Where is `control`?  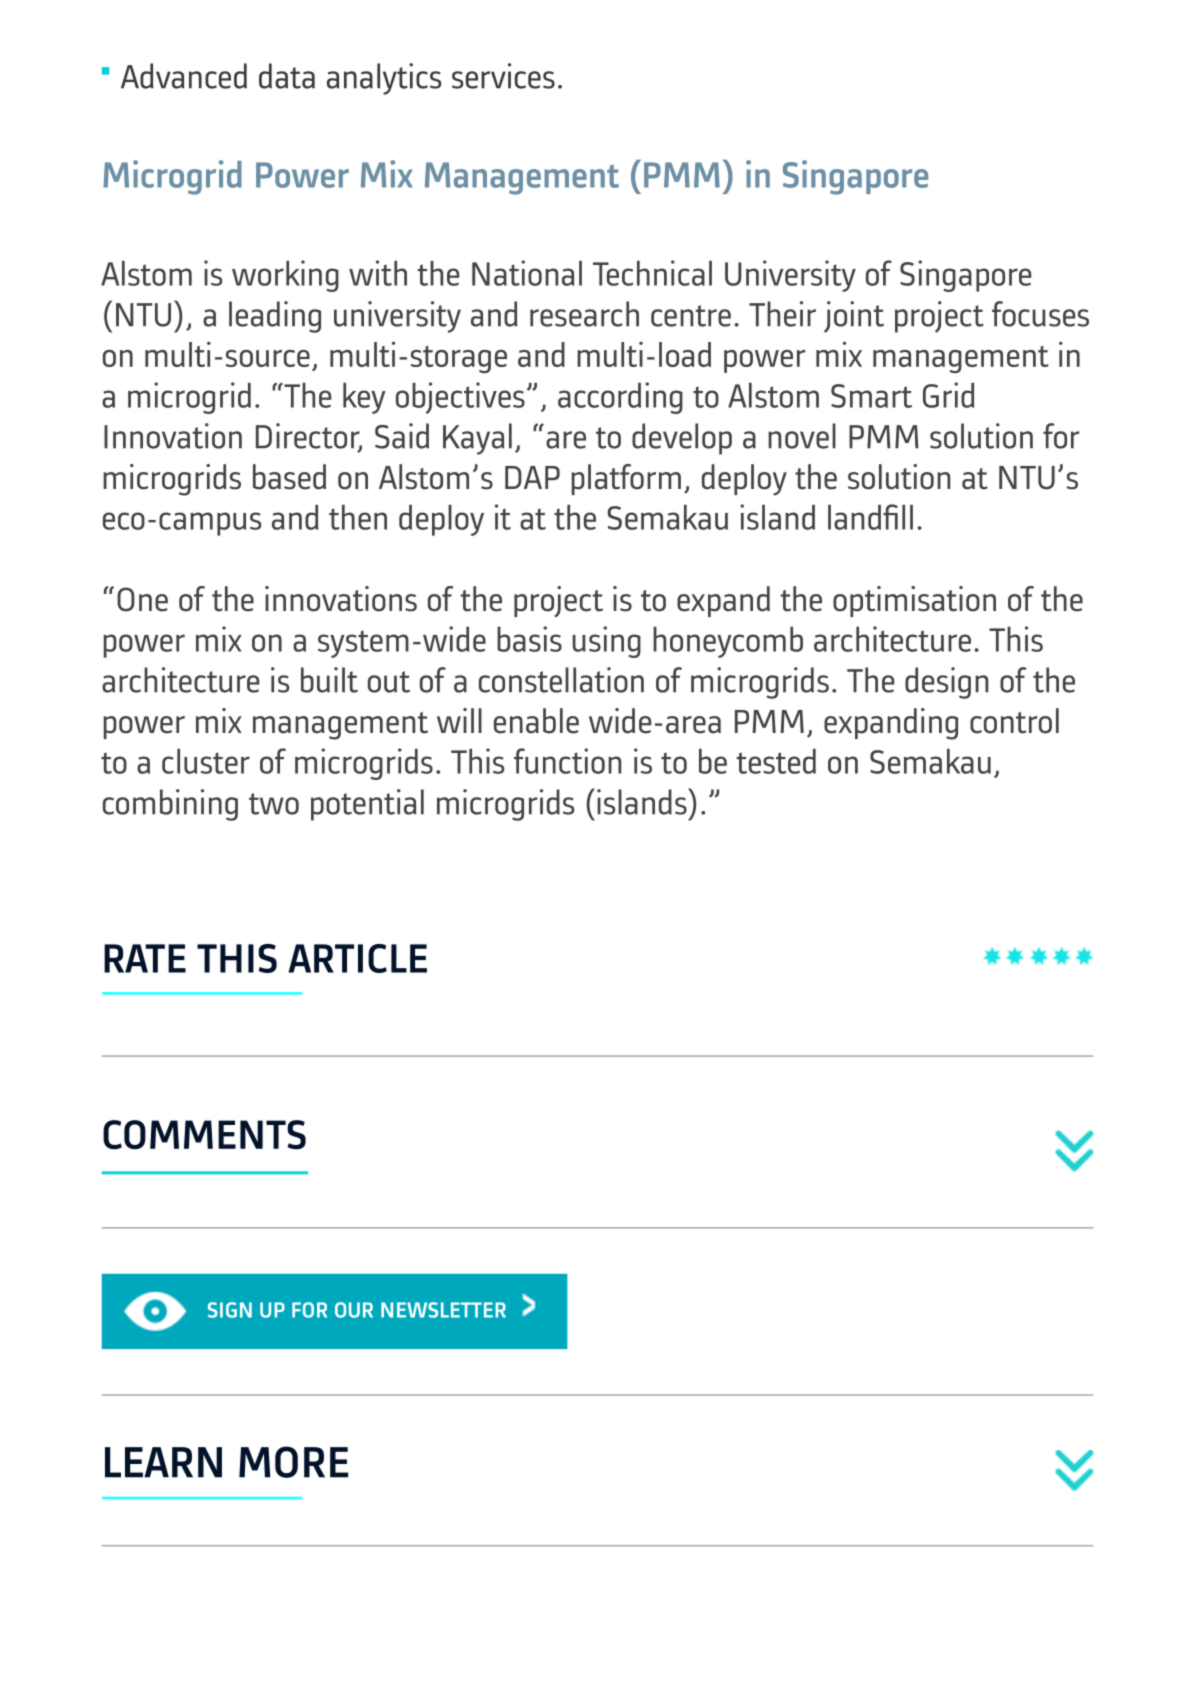 control is located at coordinates (1014, 721).
